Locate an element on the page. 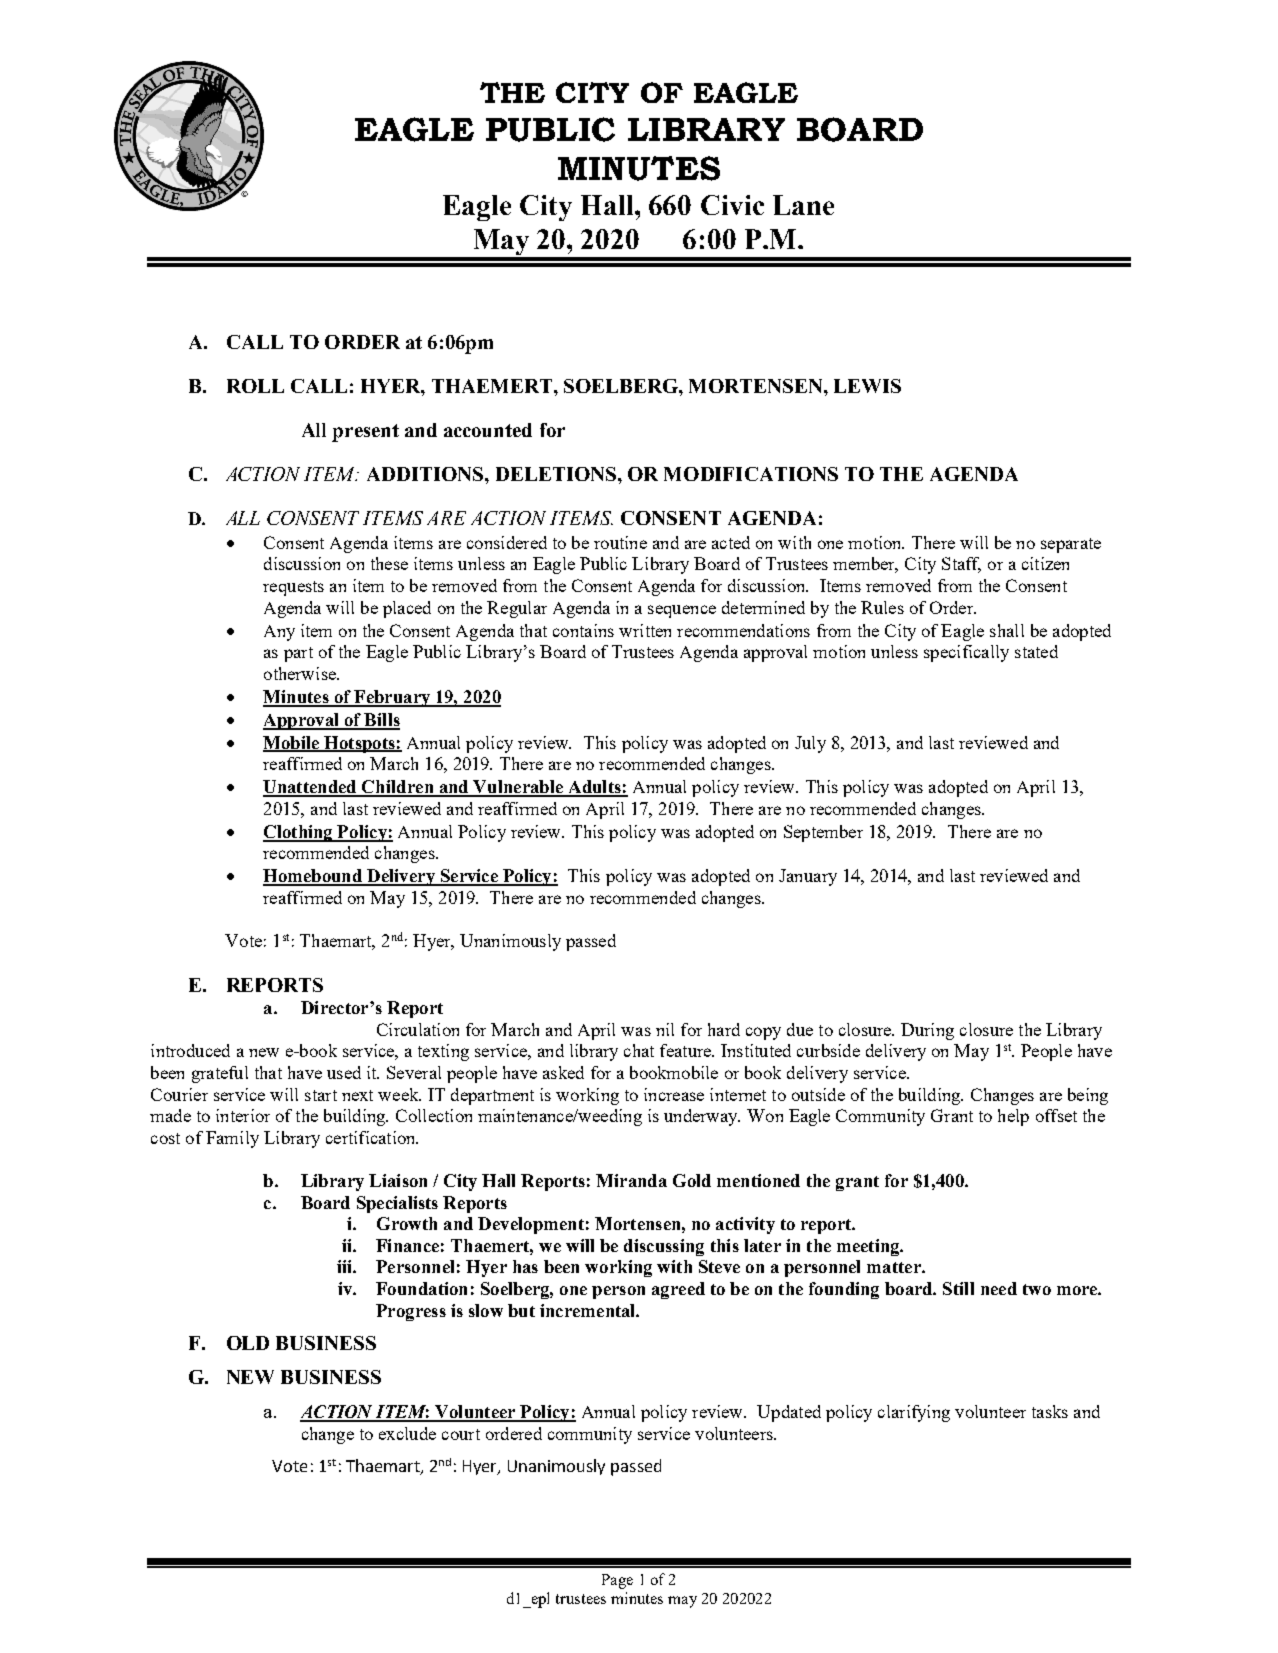 Image resolution: width=1278 pixels, height=1653 pixels. Lane is located at coordinates (803, 205).
